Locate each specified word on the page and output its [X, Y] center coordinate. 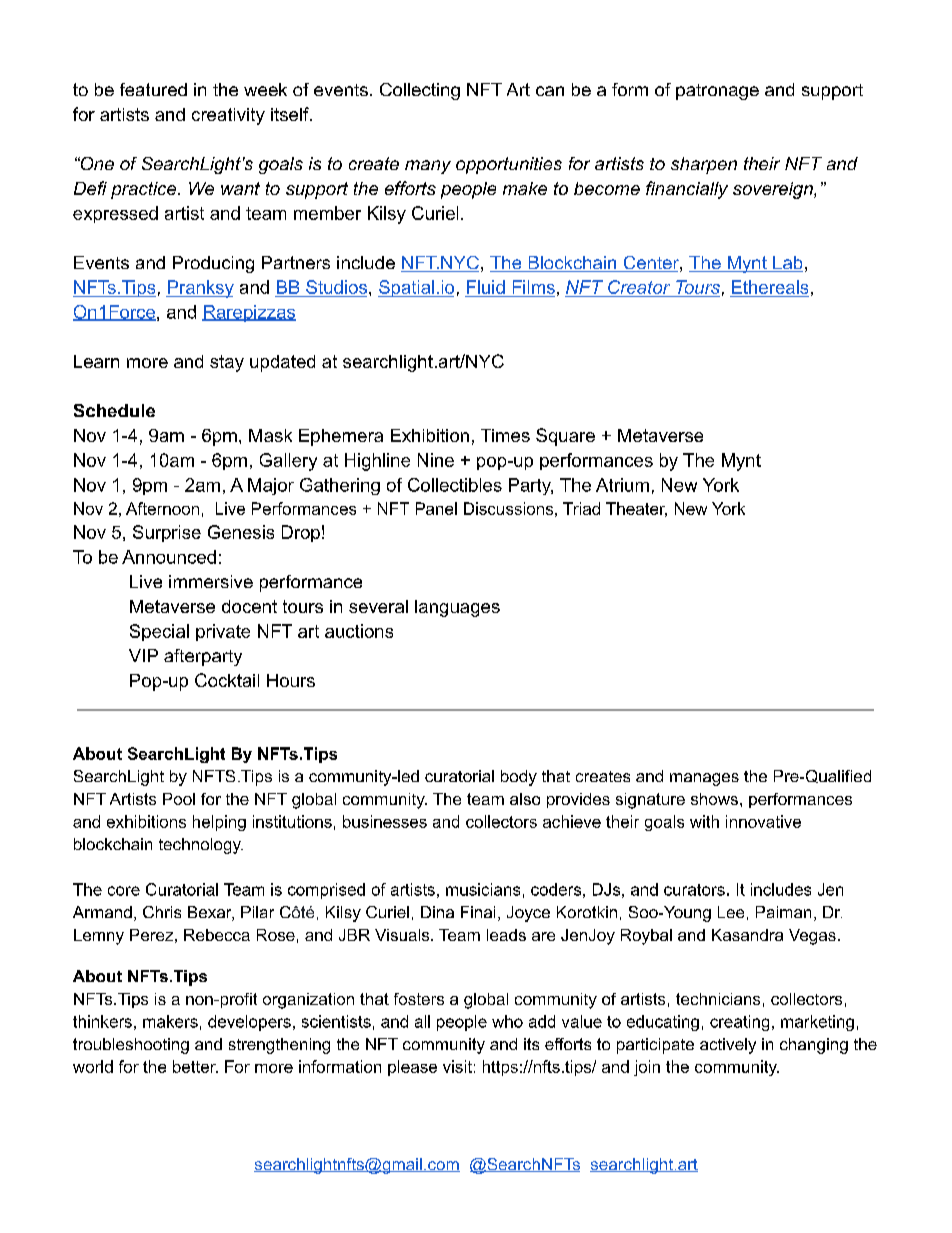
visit [457, 1066]
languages [457, 608]
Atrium [622, 485]
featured [153, 89]
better [195, 1066]
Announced [169, 557]
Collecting [420, 91]
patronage [717, 92]
